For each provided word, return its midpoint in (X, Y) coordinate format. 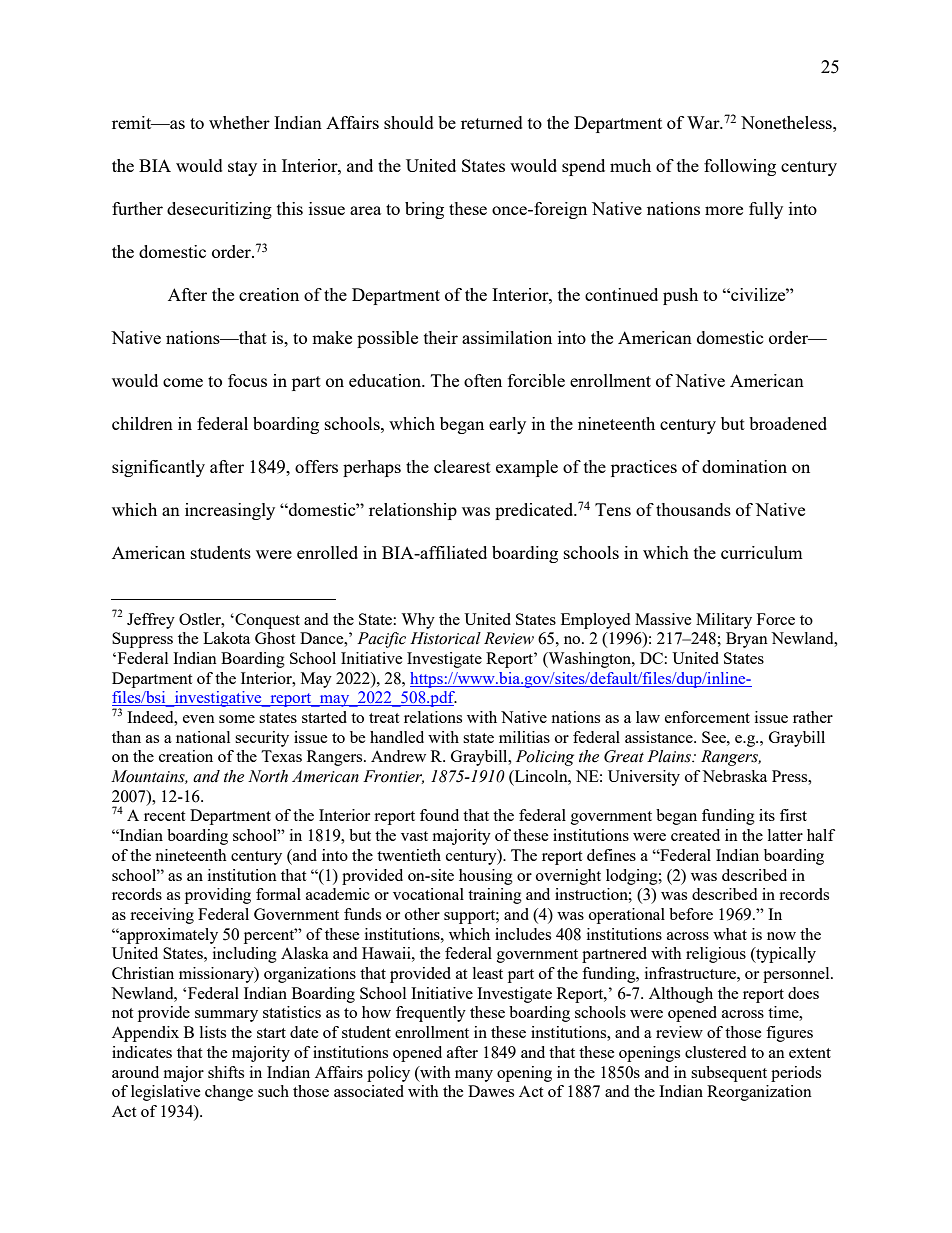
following (740, 167)
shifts (226, 1072)
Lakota (226, 638)
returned (492, 122)
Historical (445, 638)
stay (242, 168)
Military (724, 621)
